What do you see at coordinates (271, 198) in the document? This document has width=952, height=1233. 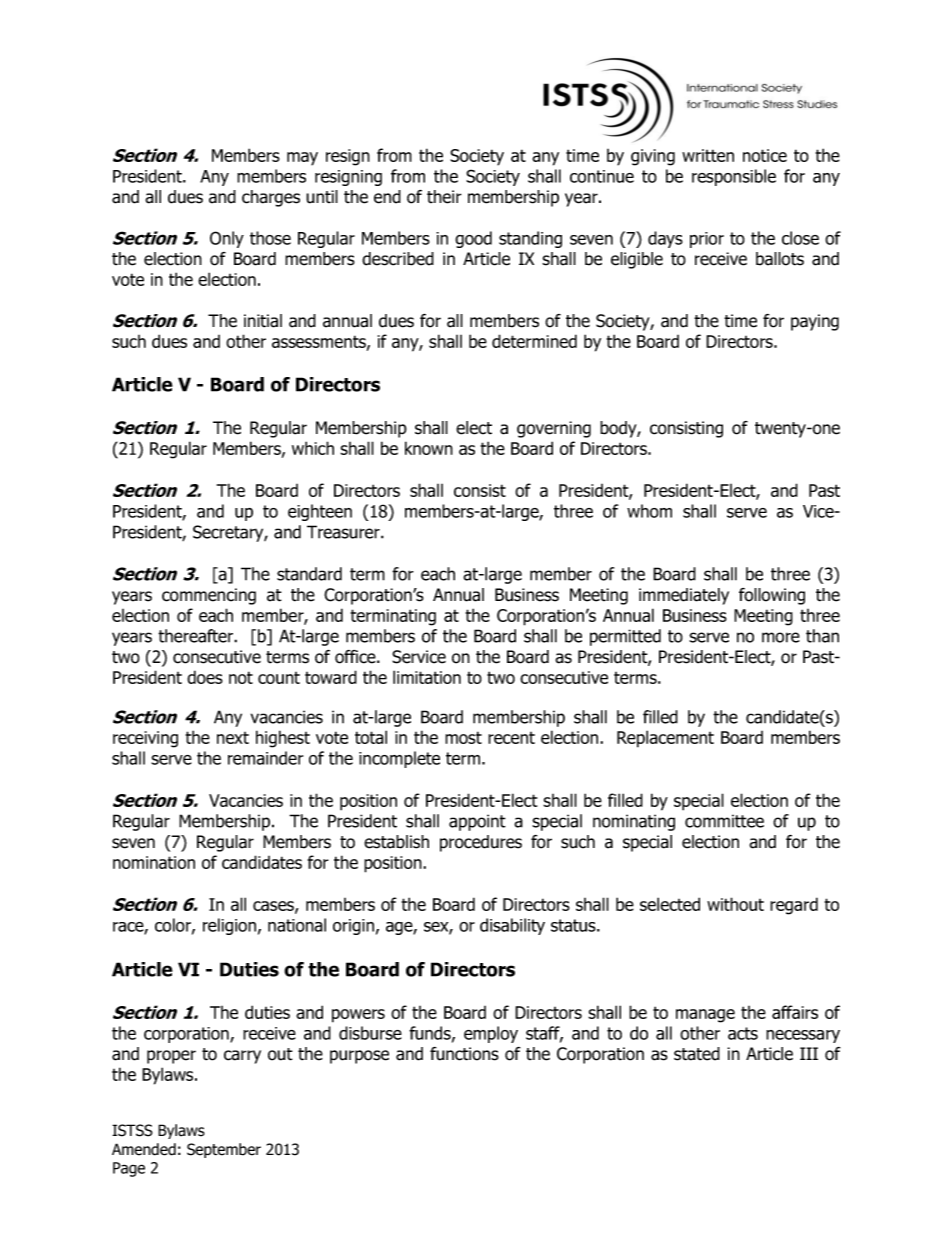 I see `charges` at bounding box center [271, 198].
